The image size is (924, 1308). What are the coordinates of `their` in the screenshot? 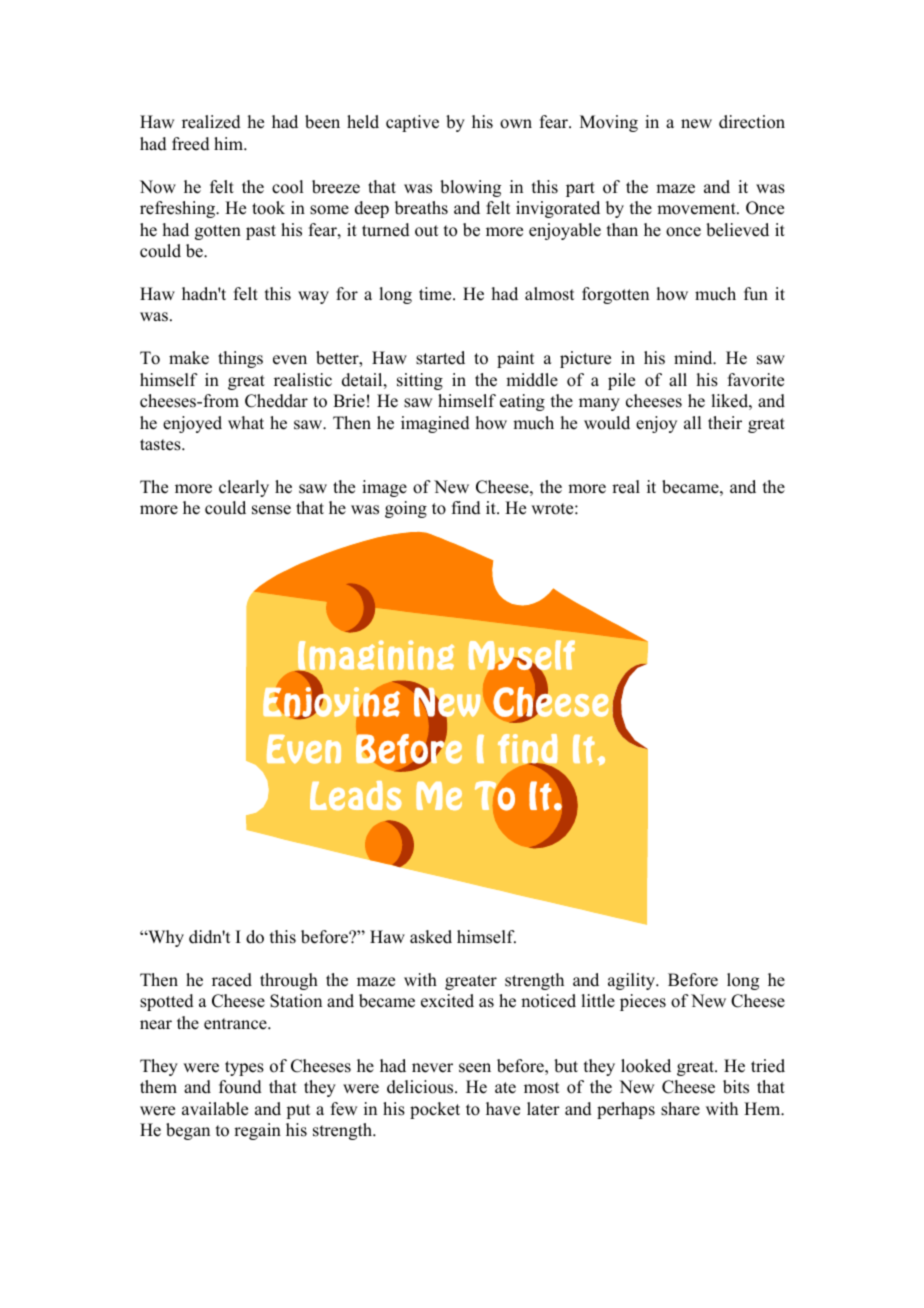 It's located at (725, 423).
